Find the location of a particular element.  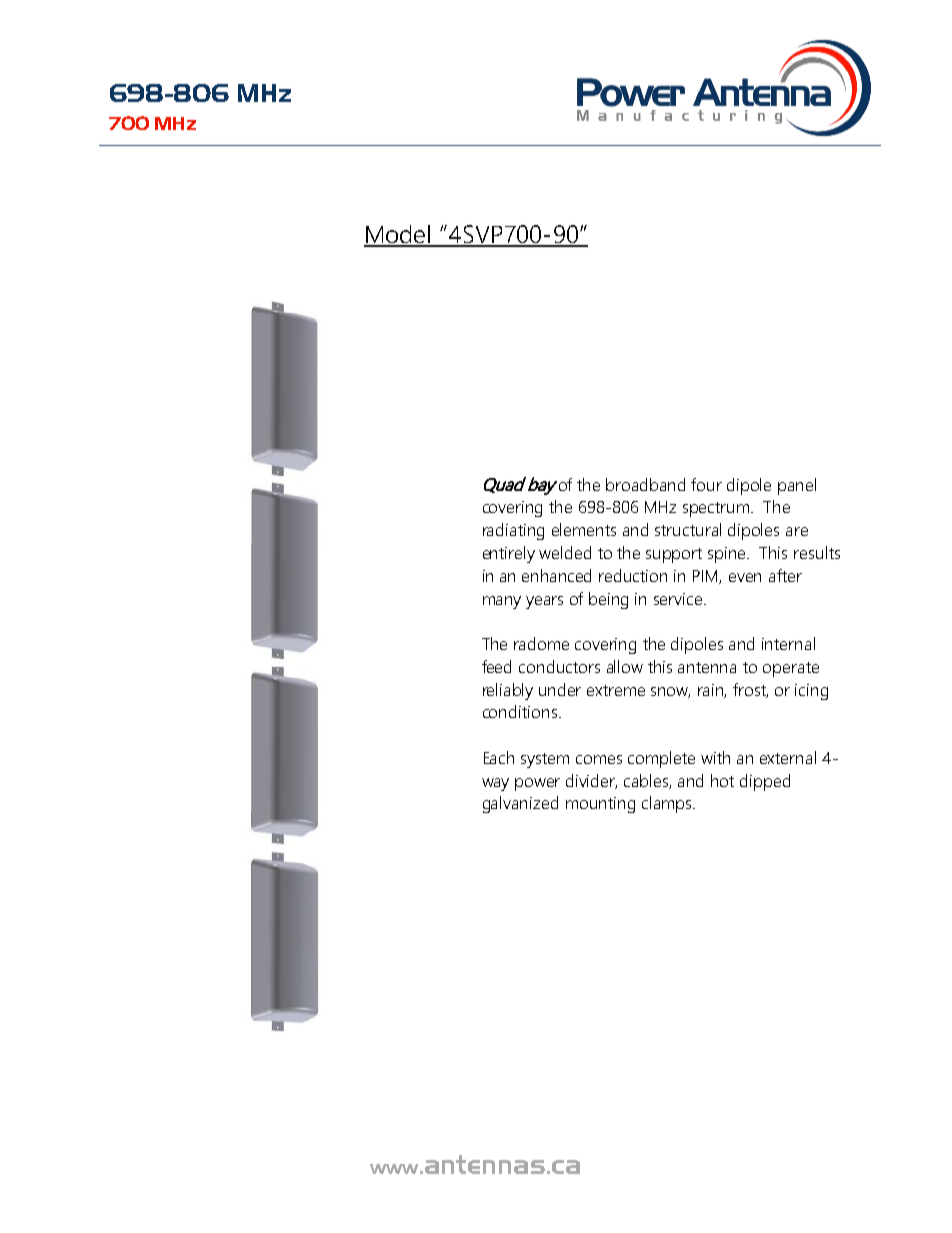

Each is located at coordinates (499, 757).
